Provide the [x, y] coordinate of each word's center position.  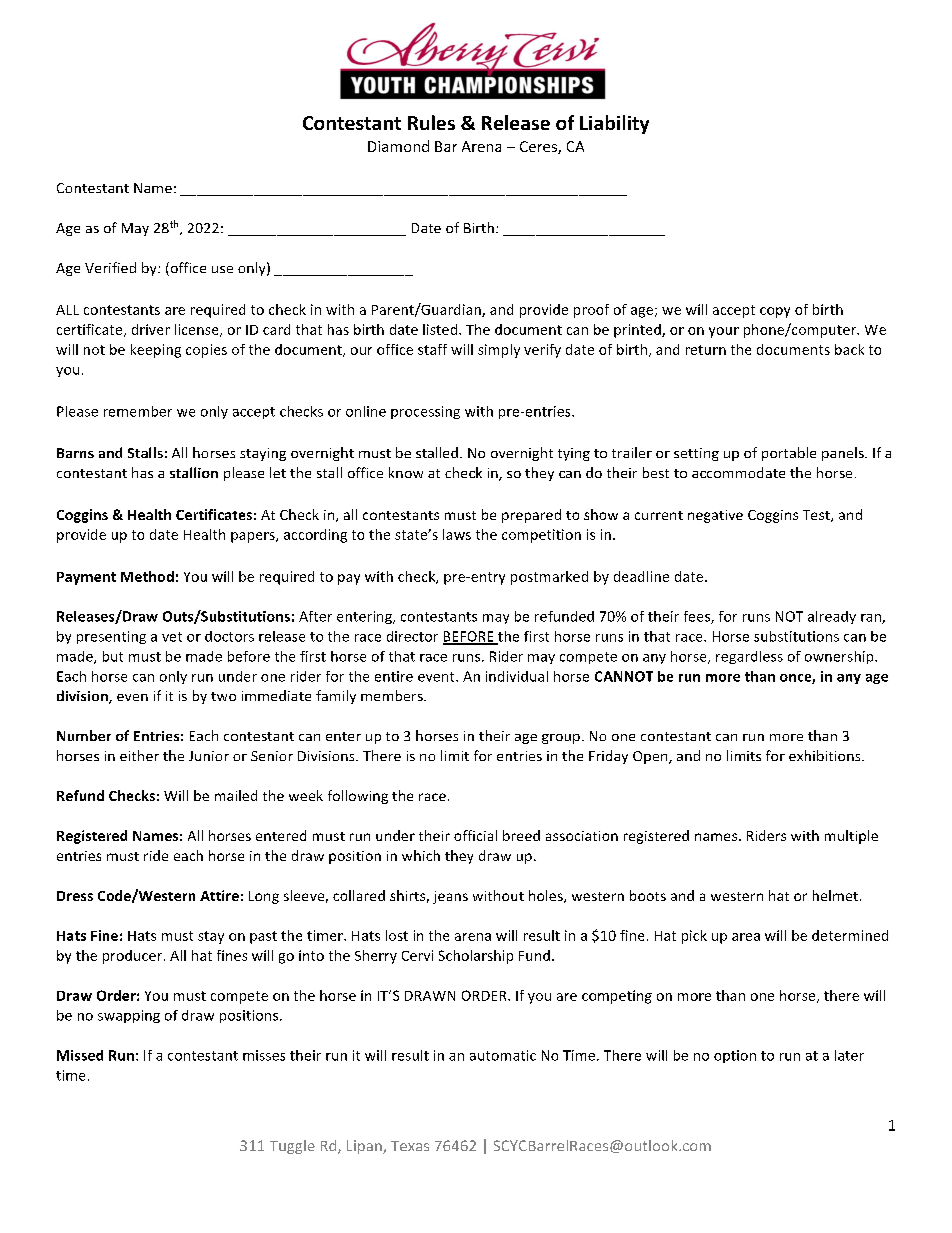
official [475, 835]
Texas [410, 1146]
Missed [80, 1055]
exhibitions [826, 755]
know [406, 472]
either [139, 755]
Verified [110, 267]
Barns [75, 453]
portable [789, 454]
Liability [614, 124]
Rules [431, 122]
